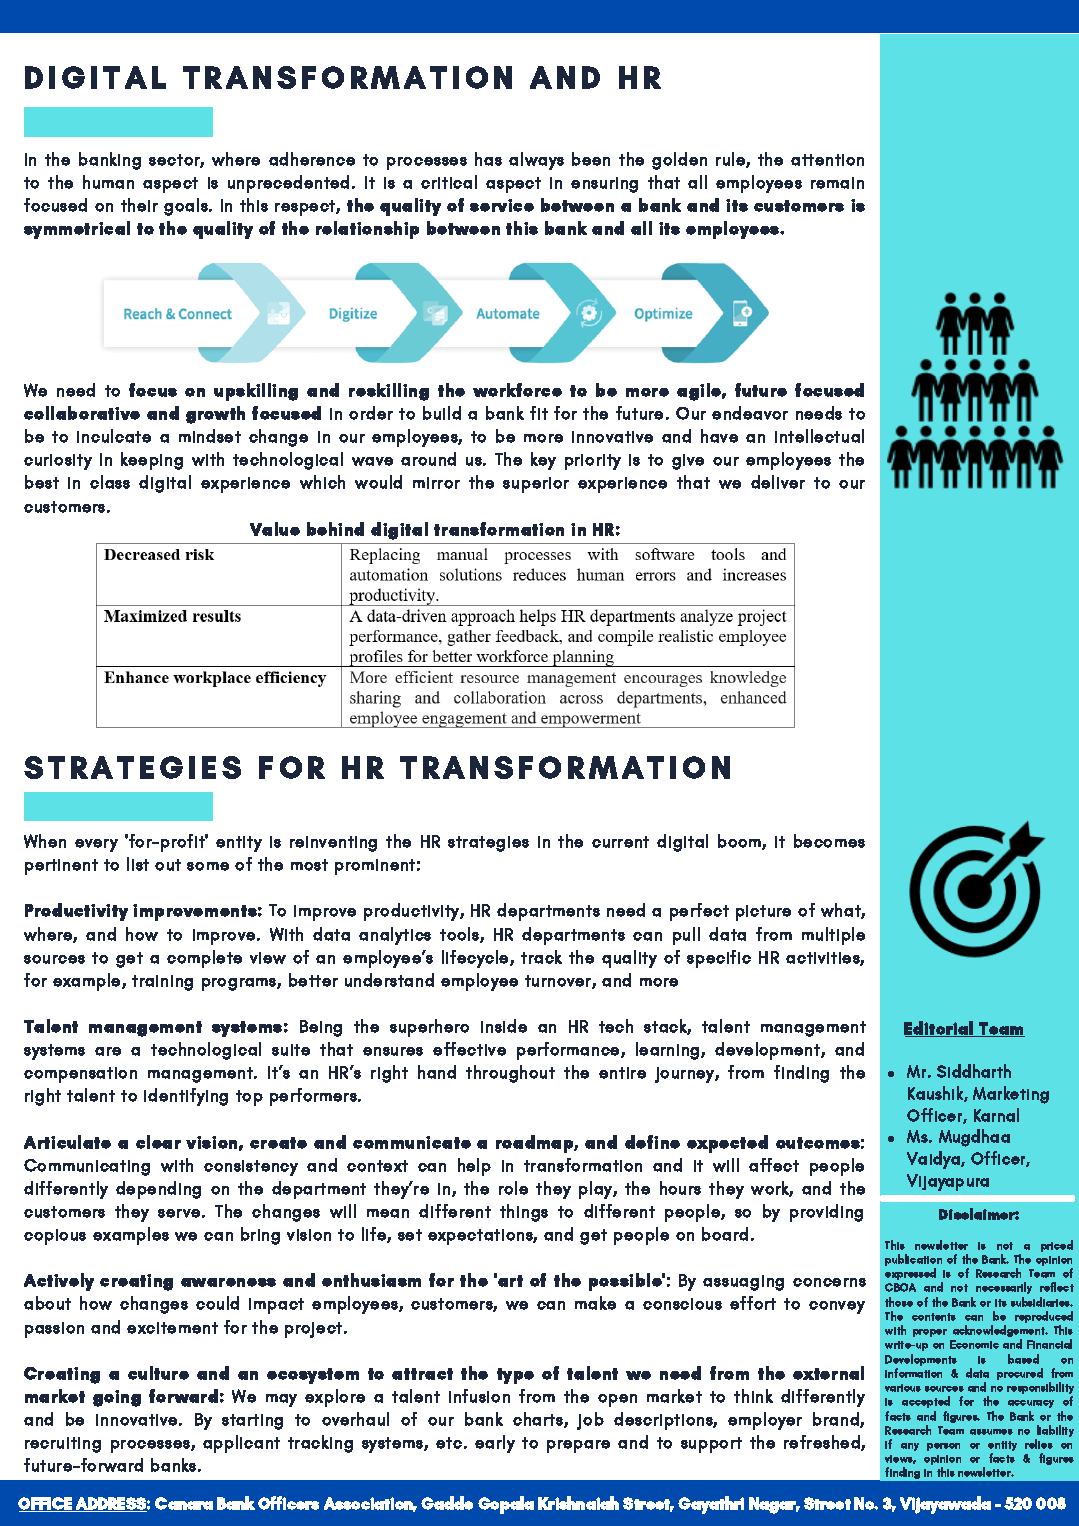 The width and height of the screenshot is (1079, 1526). Describe the element at coordinates (138, 864) in the screenshot. I see `list` at that location.
